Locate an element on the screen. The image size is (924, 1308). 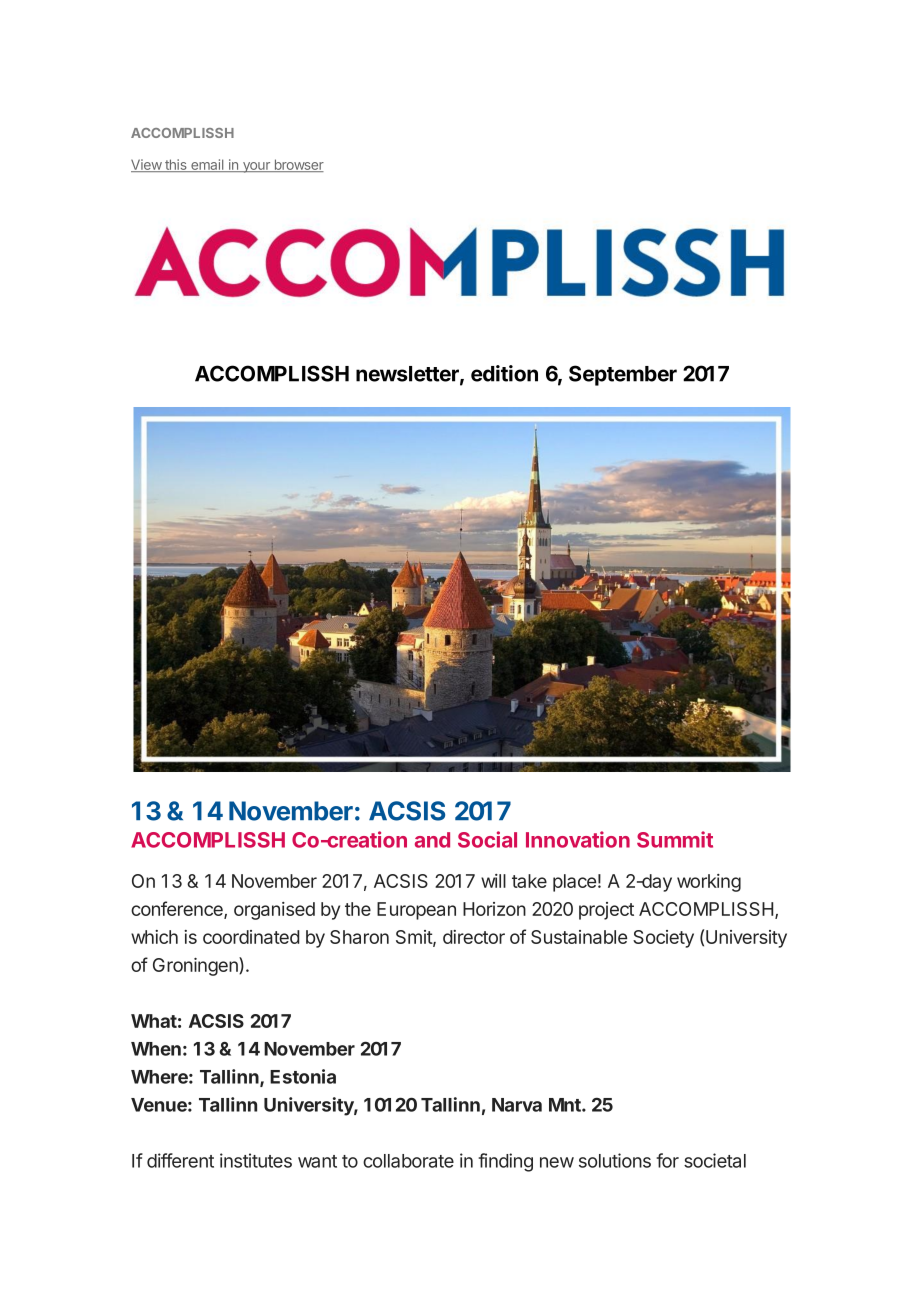
browser is located at coordinates (298, 165).
